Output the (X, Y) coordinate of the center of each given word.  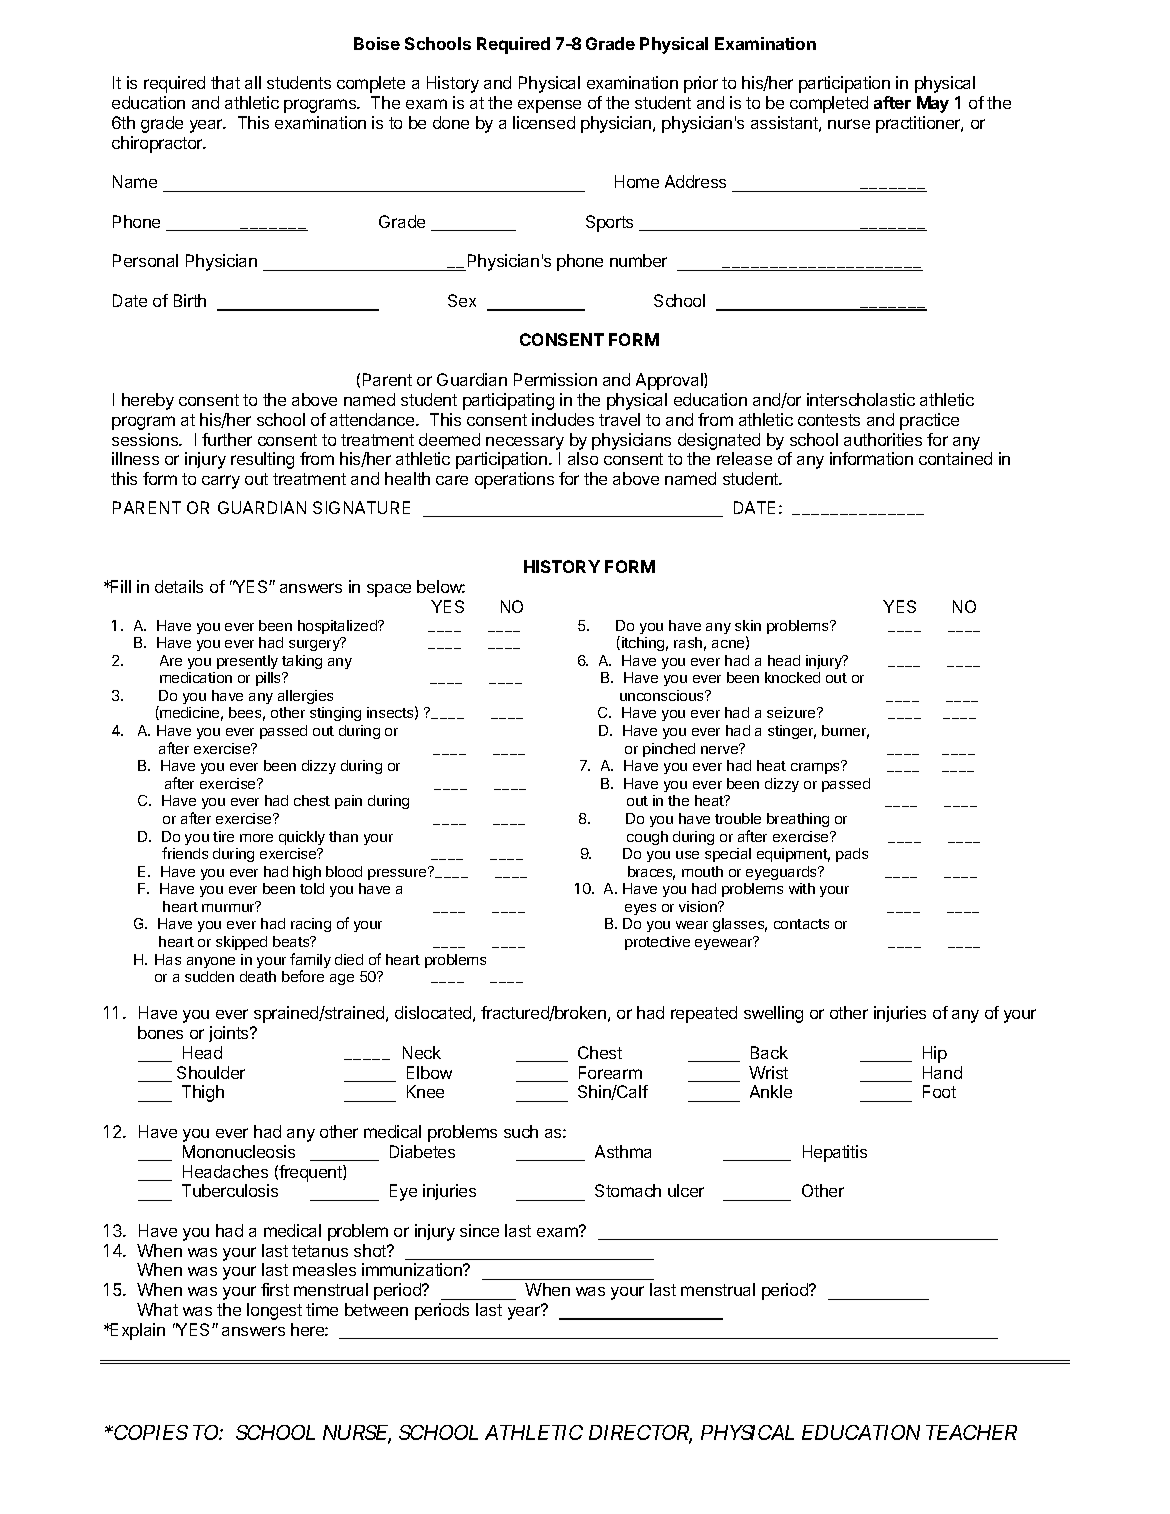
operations (514, 480)
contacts (801, 924)
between (376, 1309)
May (933, 104)
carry (221, 482)
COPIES (151, 1432)
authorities (883, 439)
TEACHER (971, 1432)
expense (549, 106)
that (225, 82)
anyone (211, 962)
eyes (640, 909)
